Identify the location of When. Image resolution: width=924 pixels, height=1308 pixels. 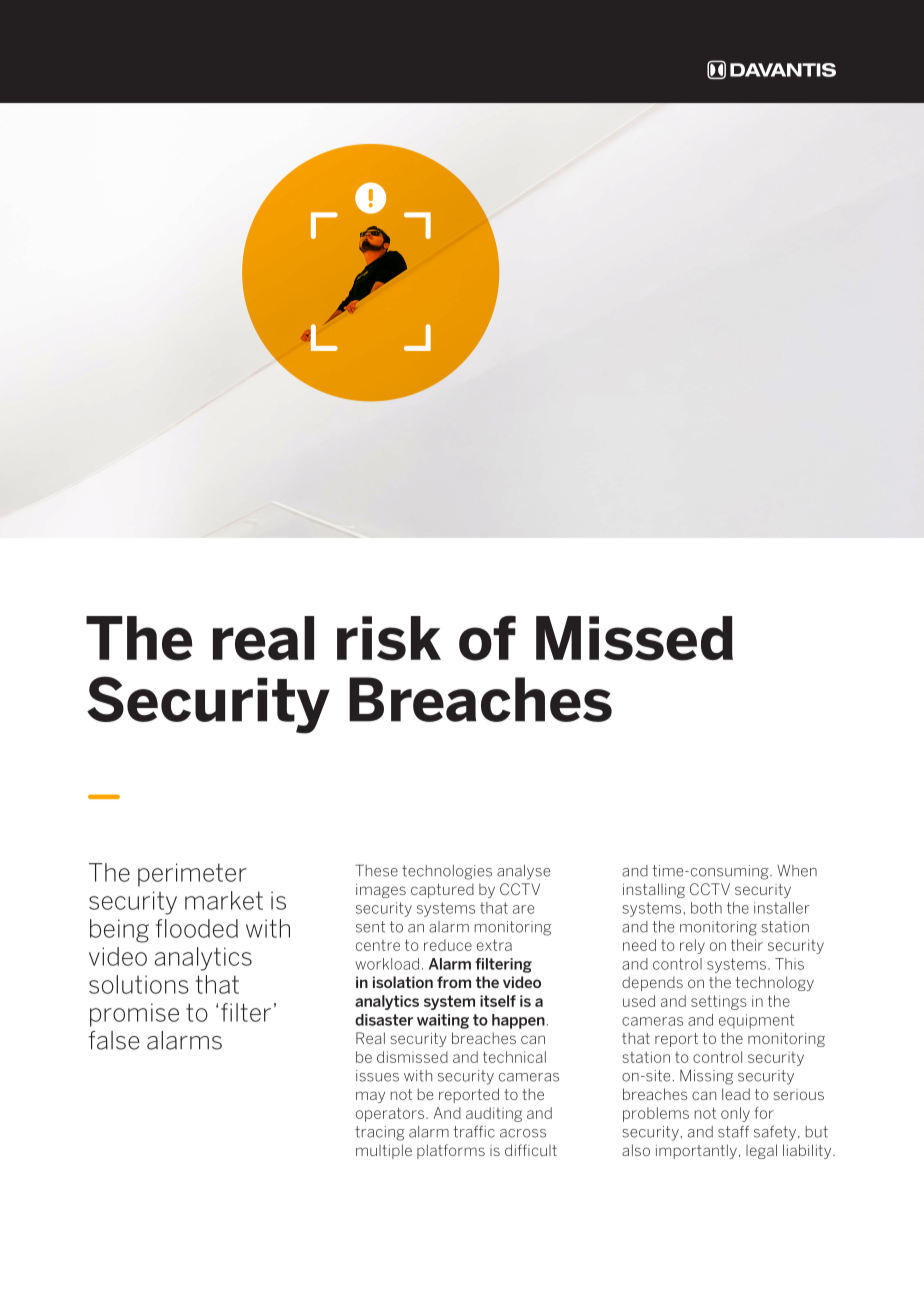
(797, 871).
